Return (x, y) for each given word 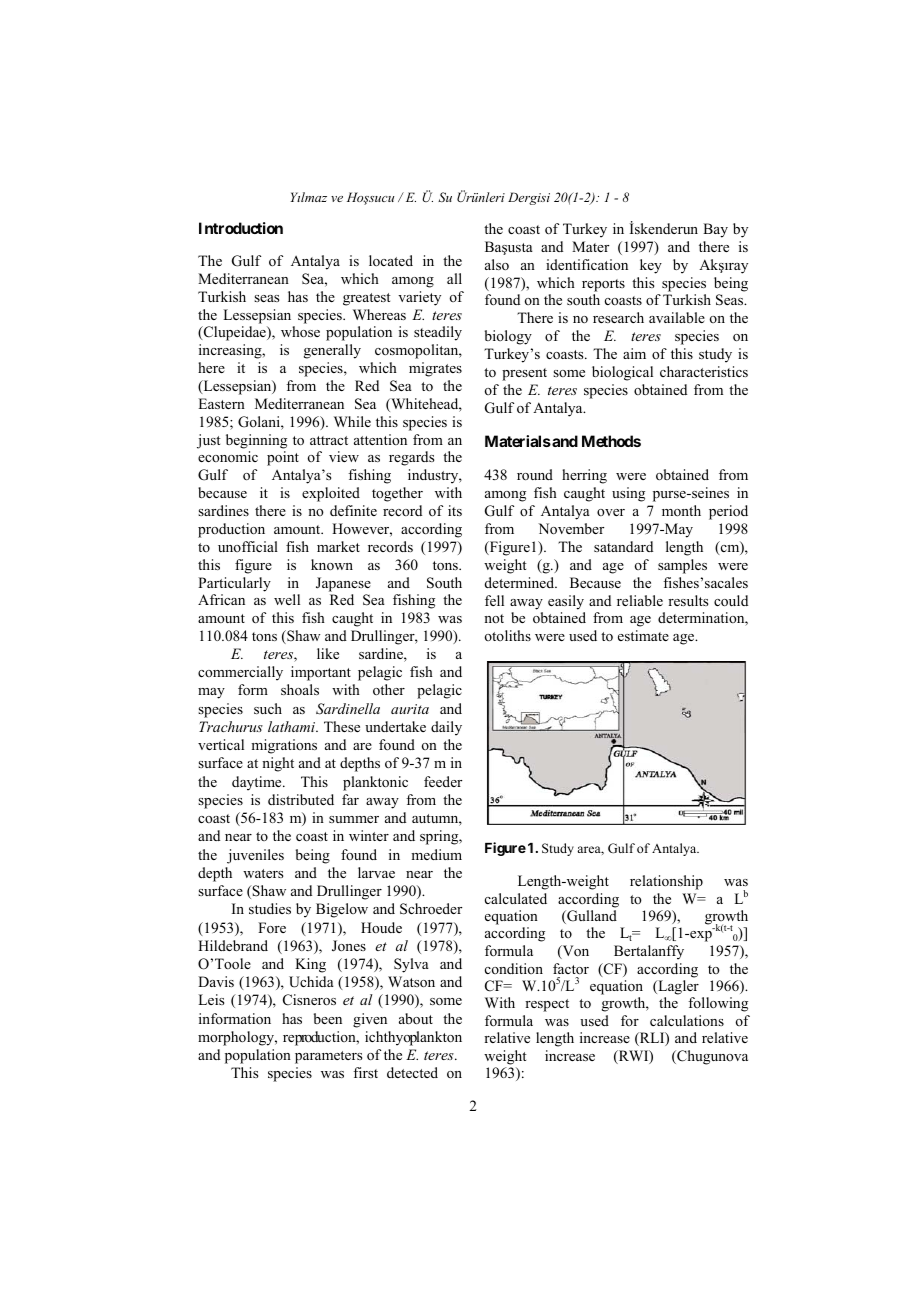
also (497, 264)
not (494, 618)
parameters (328, 1057)
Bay (715, 230)
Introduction (241, 228)
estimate (643, 635)
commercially (240, 673)
